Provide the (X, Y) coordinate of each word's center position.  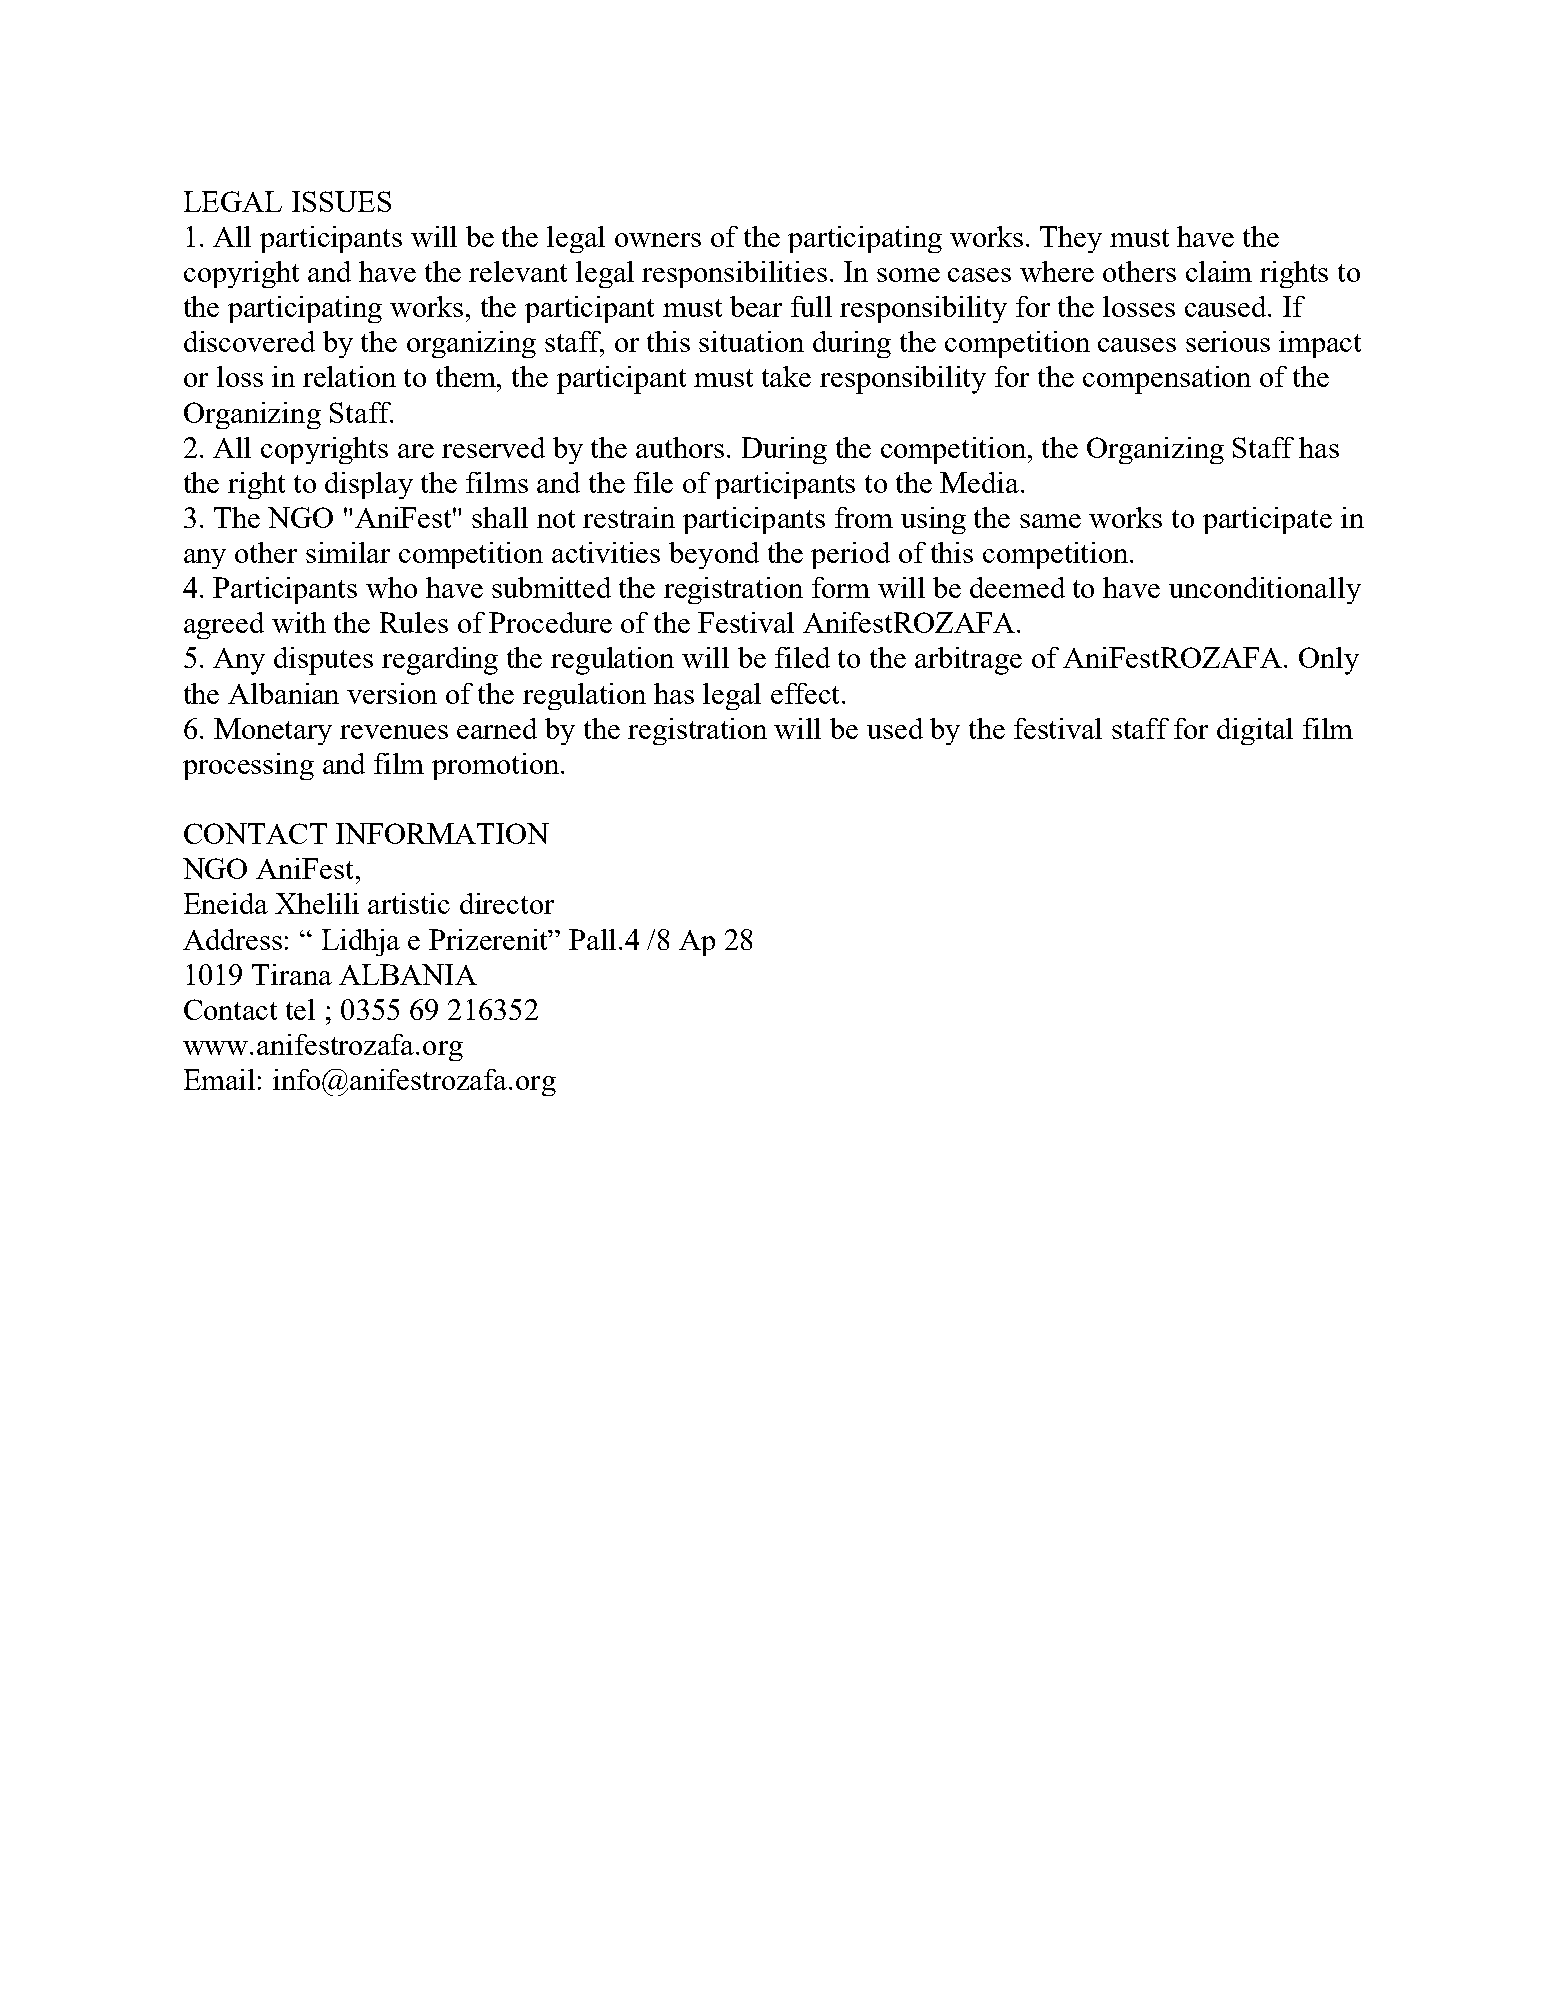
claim (1219, 271)
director (507, 903)
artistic (409, 903)
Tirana (292, 974)
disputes (323, 661)
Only (1329, 661)
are (416, 451)
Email (219, 1079)
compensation (1167, 380)
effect (805, 693)
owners (658, 240)
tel (300, 1009)
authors (682, 447)
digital (1255, 731)
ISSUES (341, 201)
